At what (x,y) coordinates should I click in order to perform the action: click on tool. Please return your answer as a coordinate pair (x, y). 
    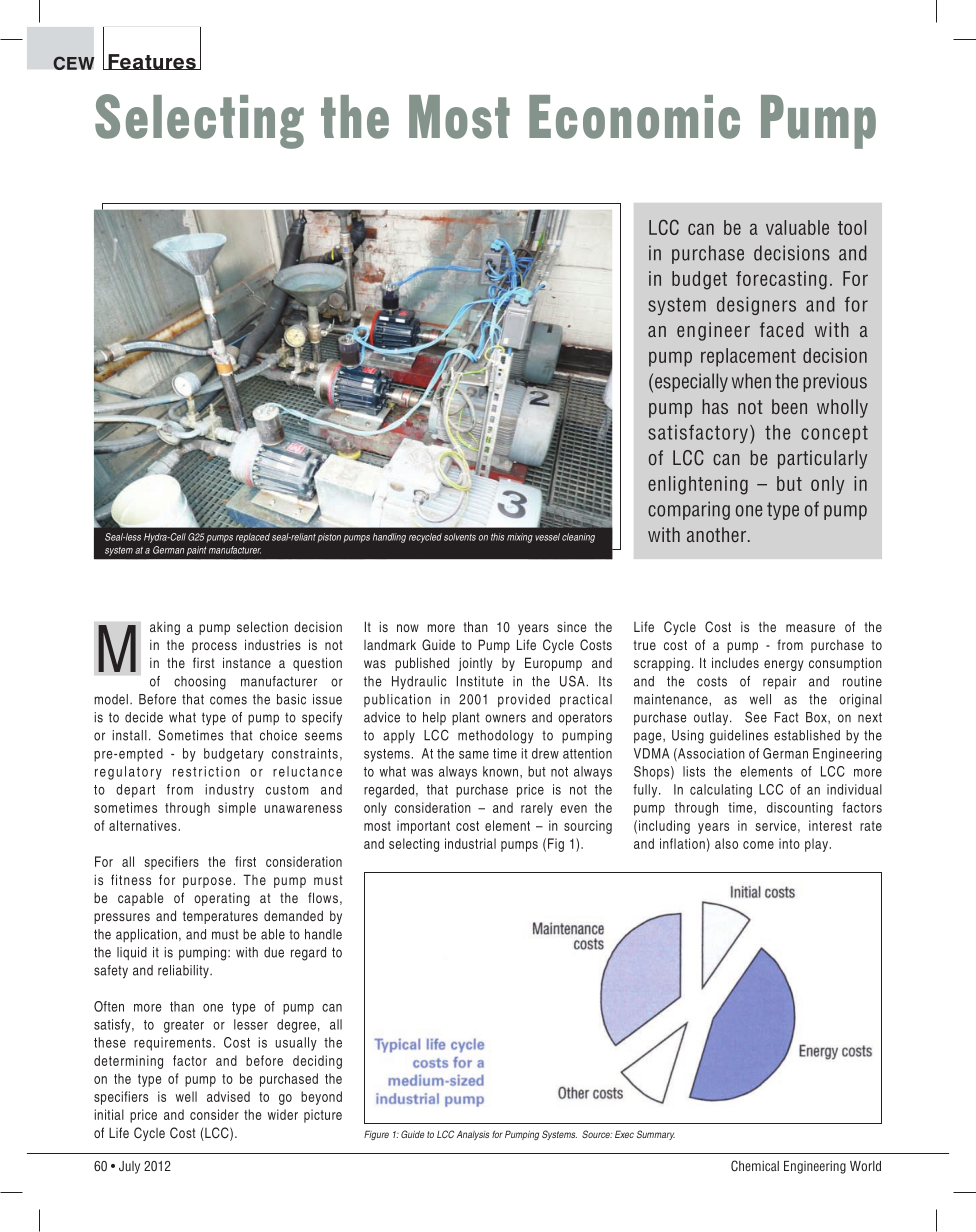
    Looking at the image, I should click on (852, 227).
